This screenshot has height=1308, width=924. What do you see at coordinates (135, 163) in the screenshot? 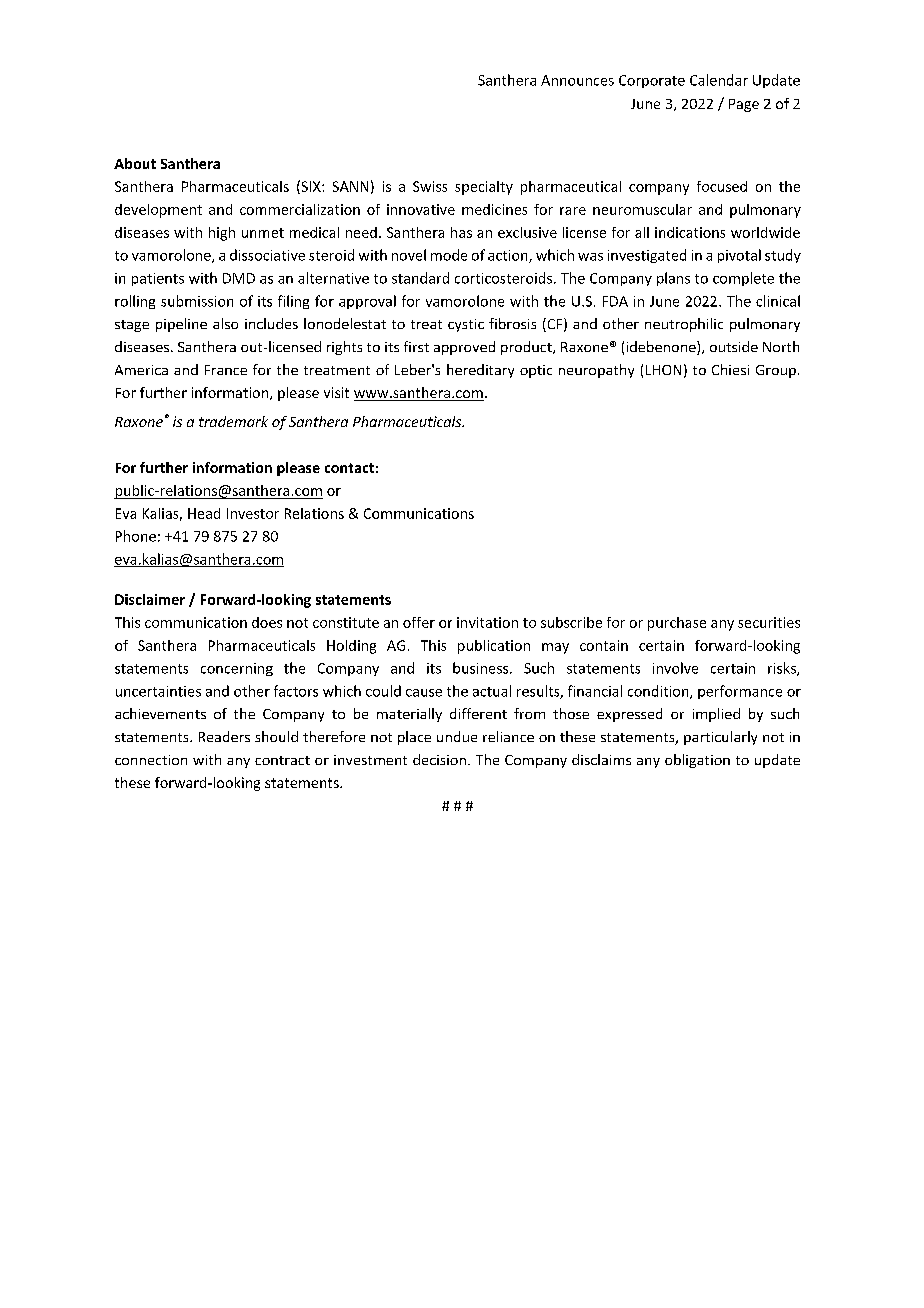
I see `About` at bounding box center [135, 163].
